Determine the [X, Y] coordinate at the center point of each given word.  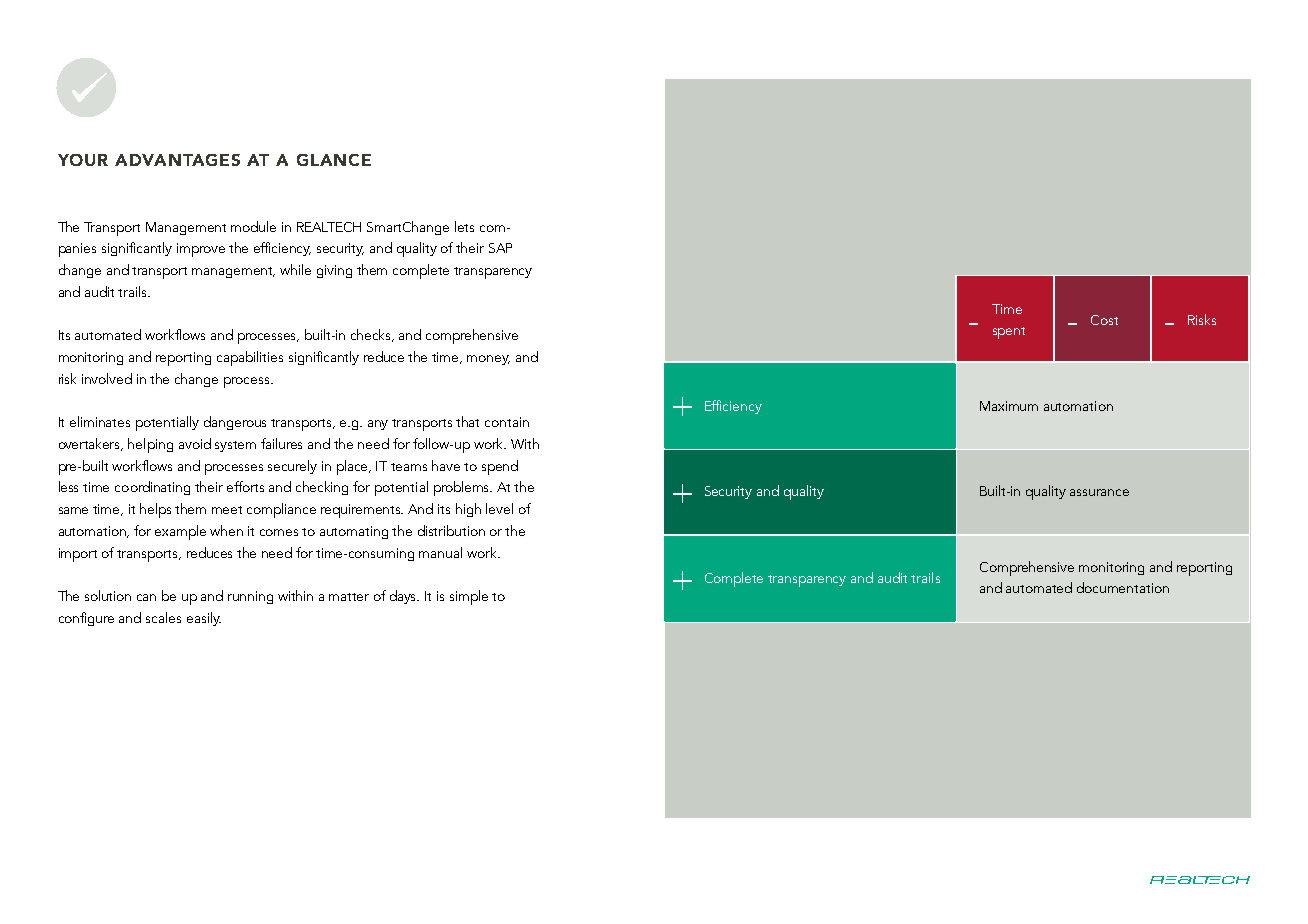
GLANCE [334, 160]
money [488, 360]
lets [464, 226]
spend [500, 467]
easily [204, 619]
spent [1009, 333]
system [235, 446]
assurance [1099, 492]
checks [372, 335]
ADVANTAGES [177, 160]
